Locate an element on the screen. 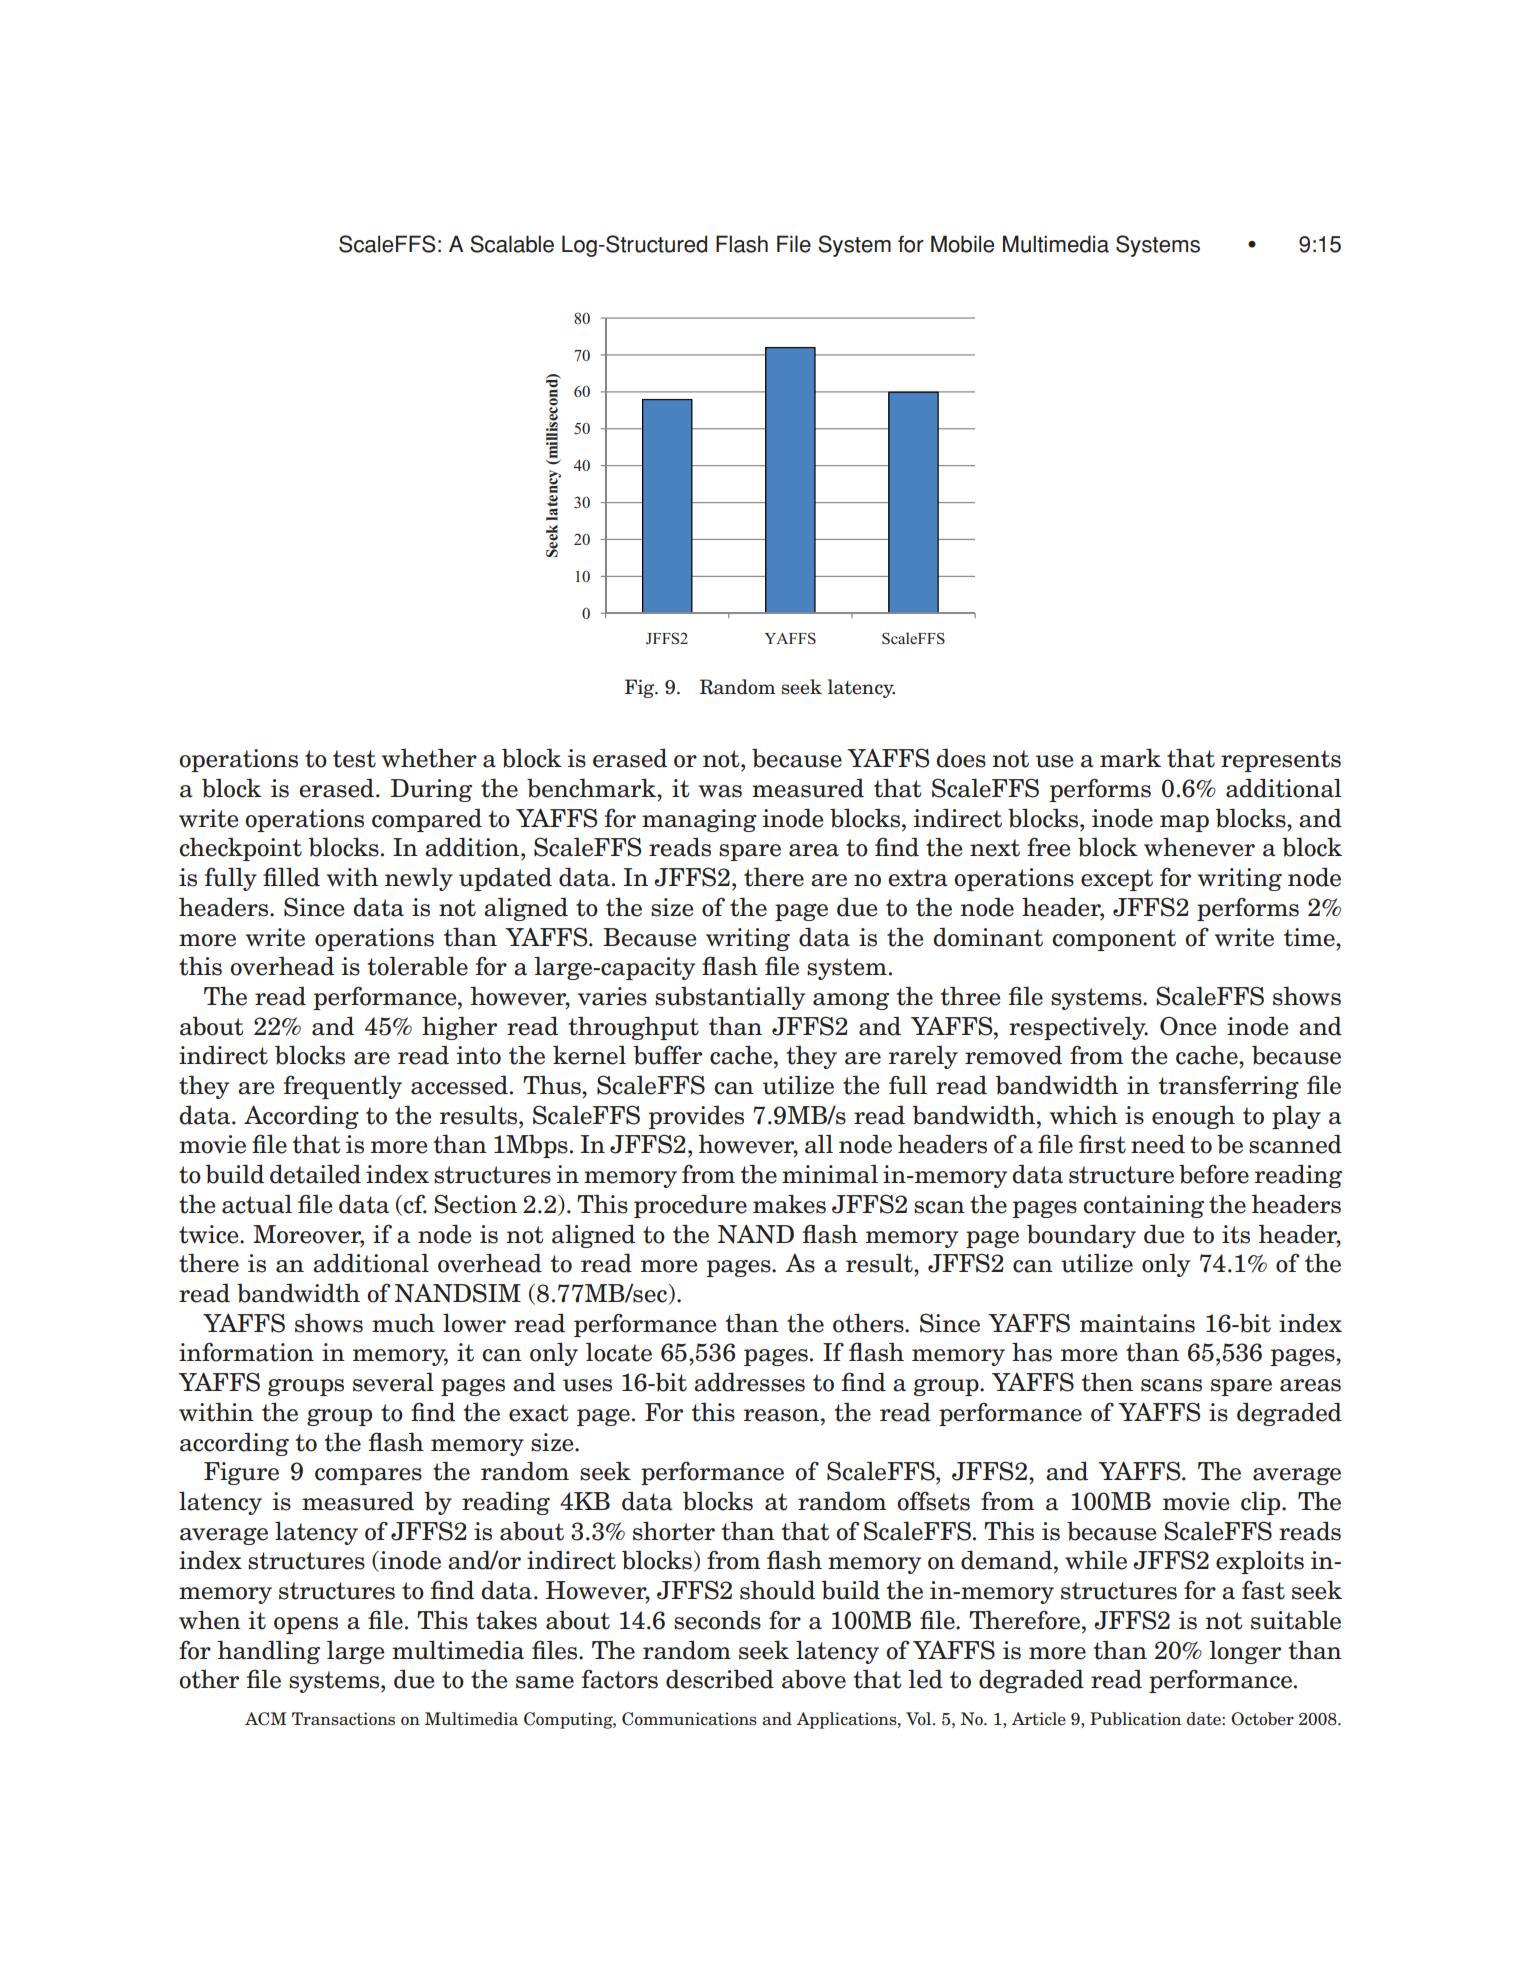 This screenshot has height=1968, width=1521. substantially is located at coordinates (730, 998).
